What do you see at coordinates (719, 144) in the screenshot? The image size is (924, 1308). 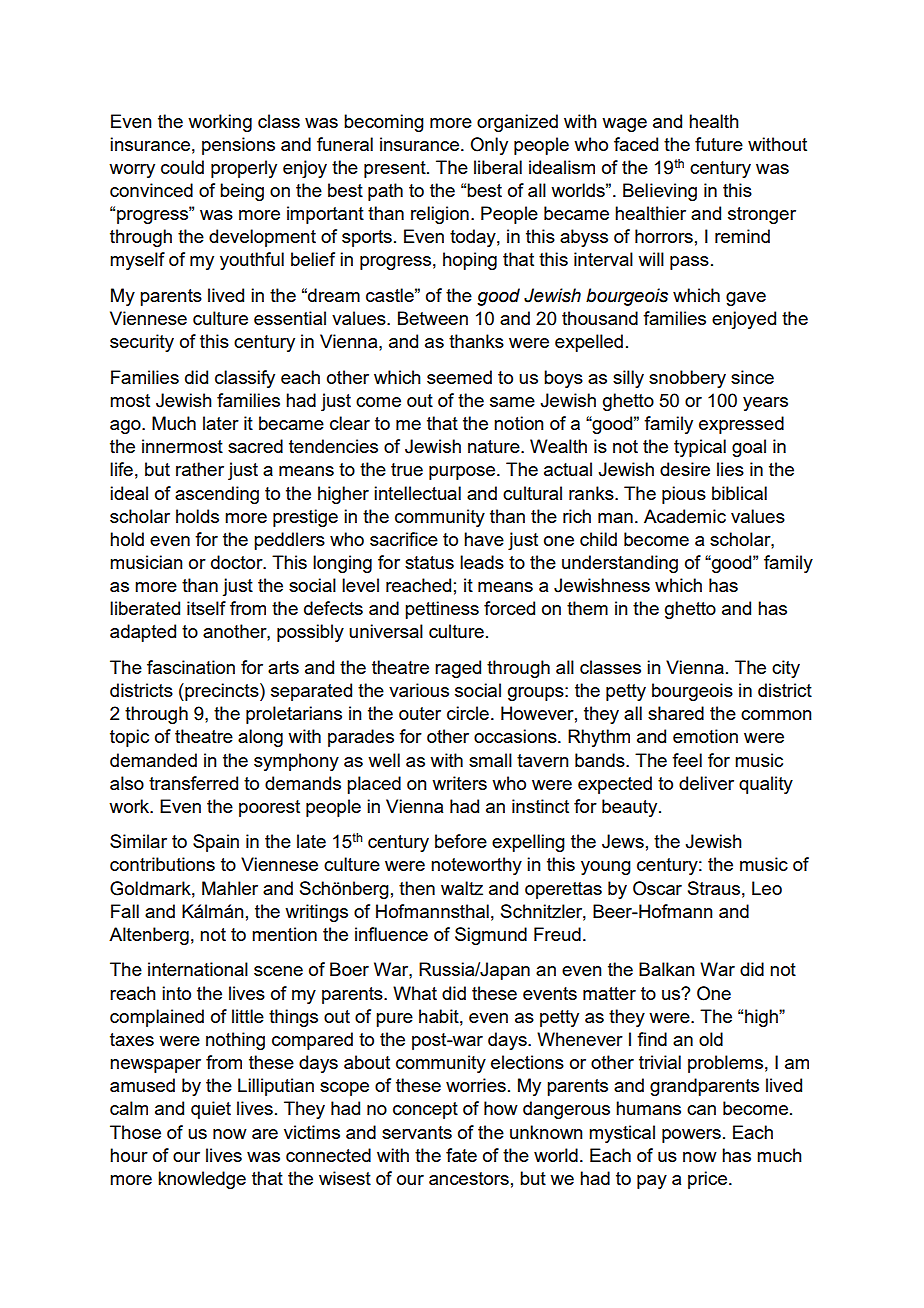 I see `future` at bounding box center [719, 144].
